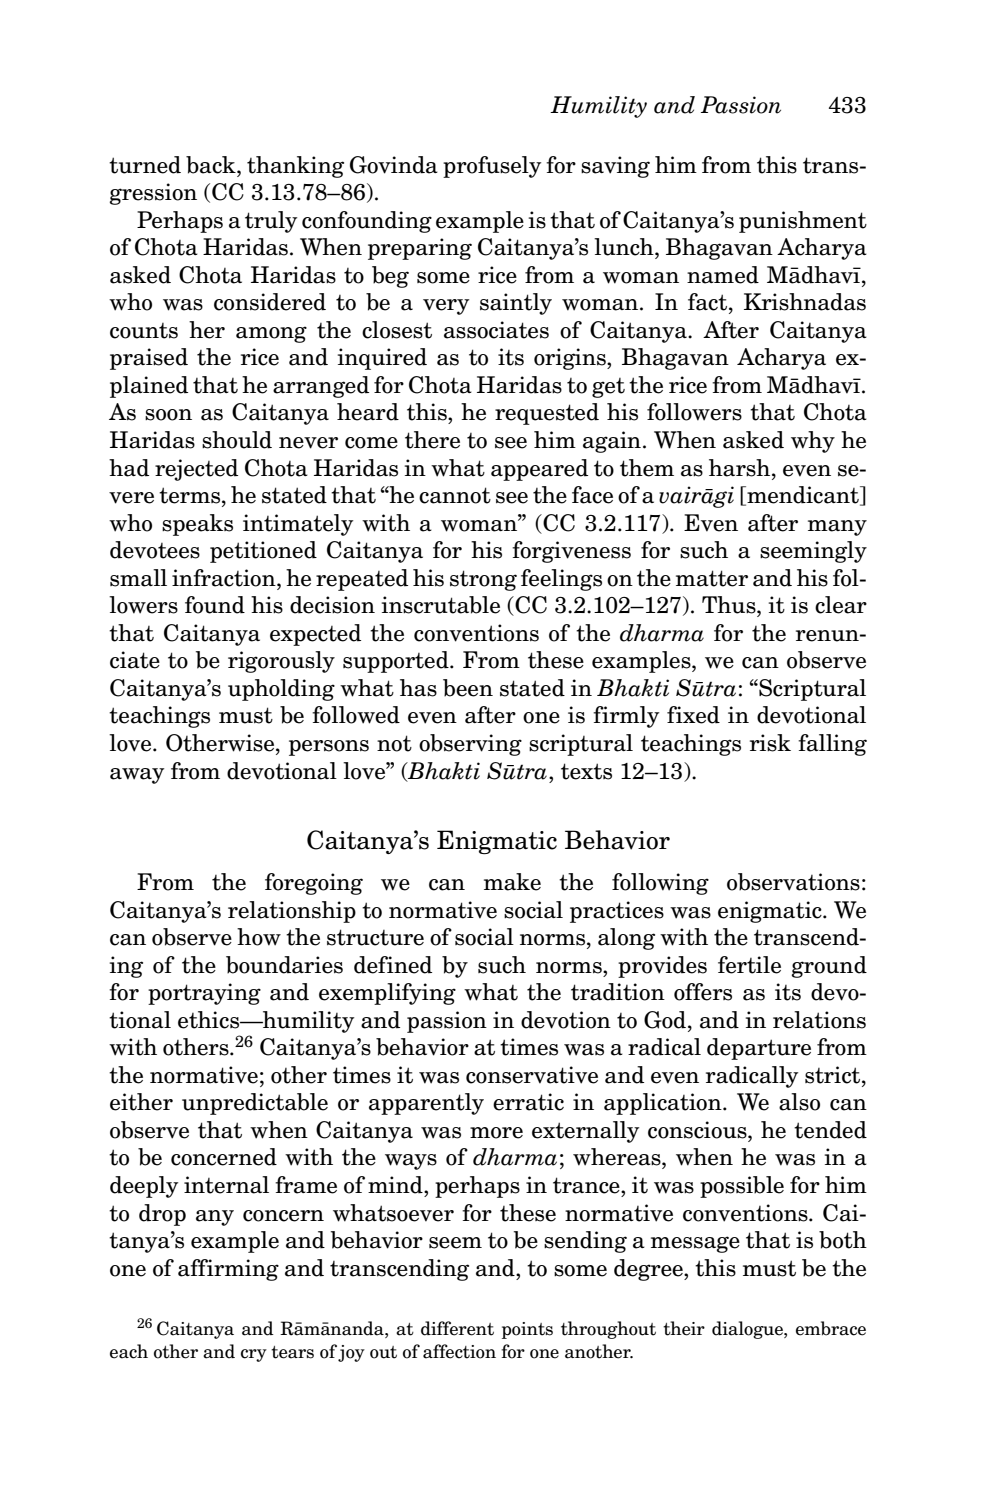  I want to click on different, so click(457, 1328).
